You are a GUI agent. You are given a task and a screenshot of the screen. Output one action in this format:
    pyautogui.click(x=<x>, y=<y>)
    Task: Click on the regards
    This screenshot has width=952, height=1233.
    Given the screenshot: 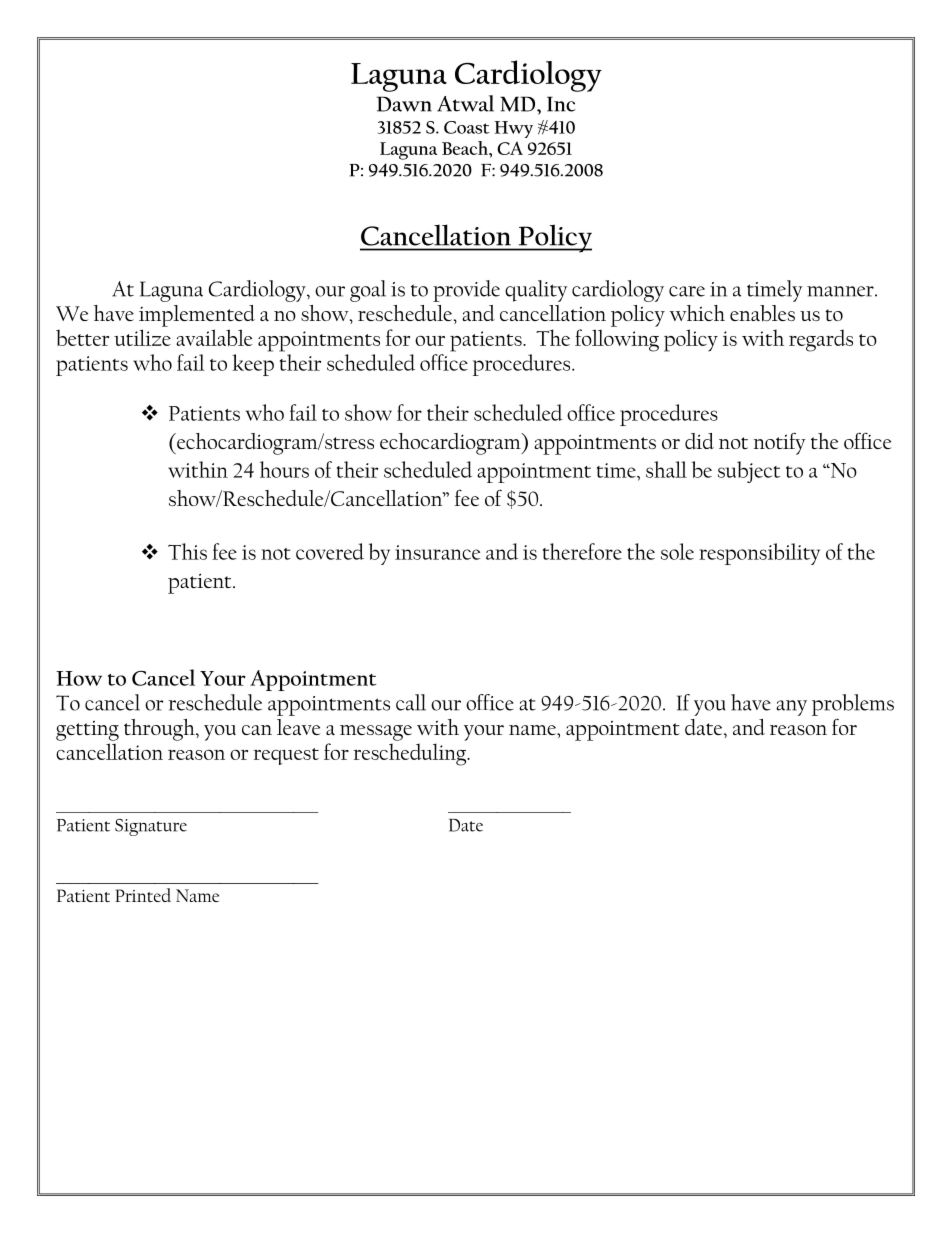 What is the action you would take?
    pyautogui.click(x=821, y=340)
